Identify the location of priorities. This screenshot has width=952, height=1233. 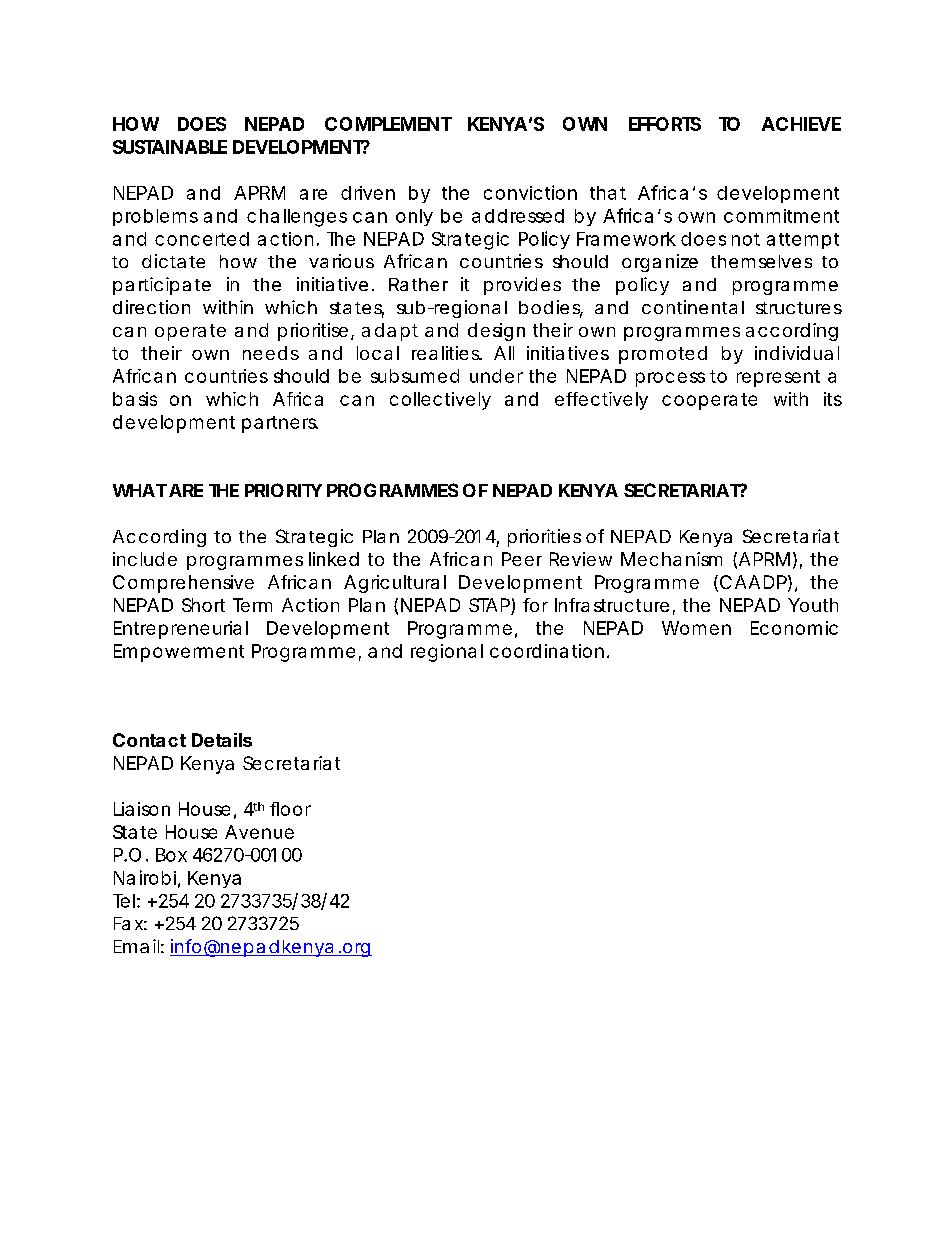
(544, 538).
